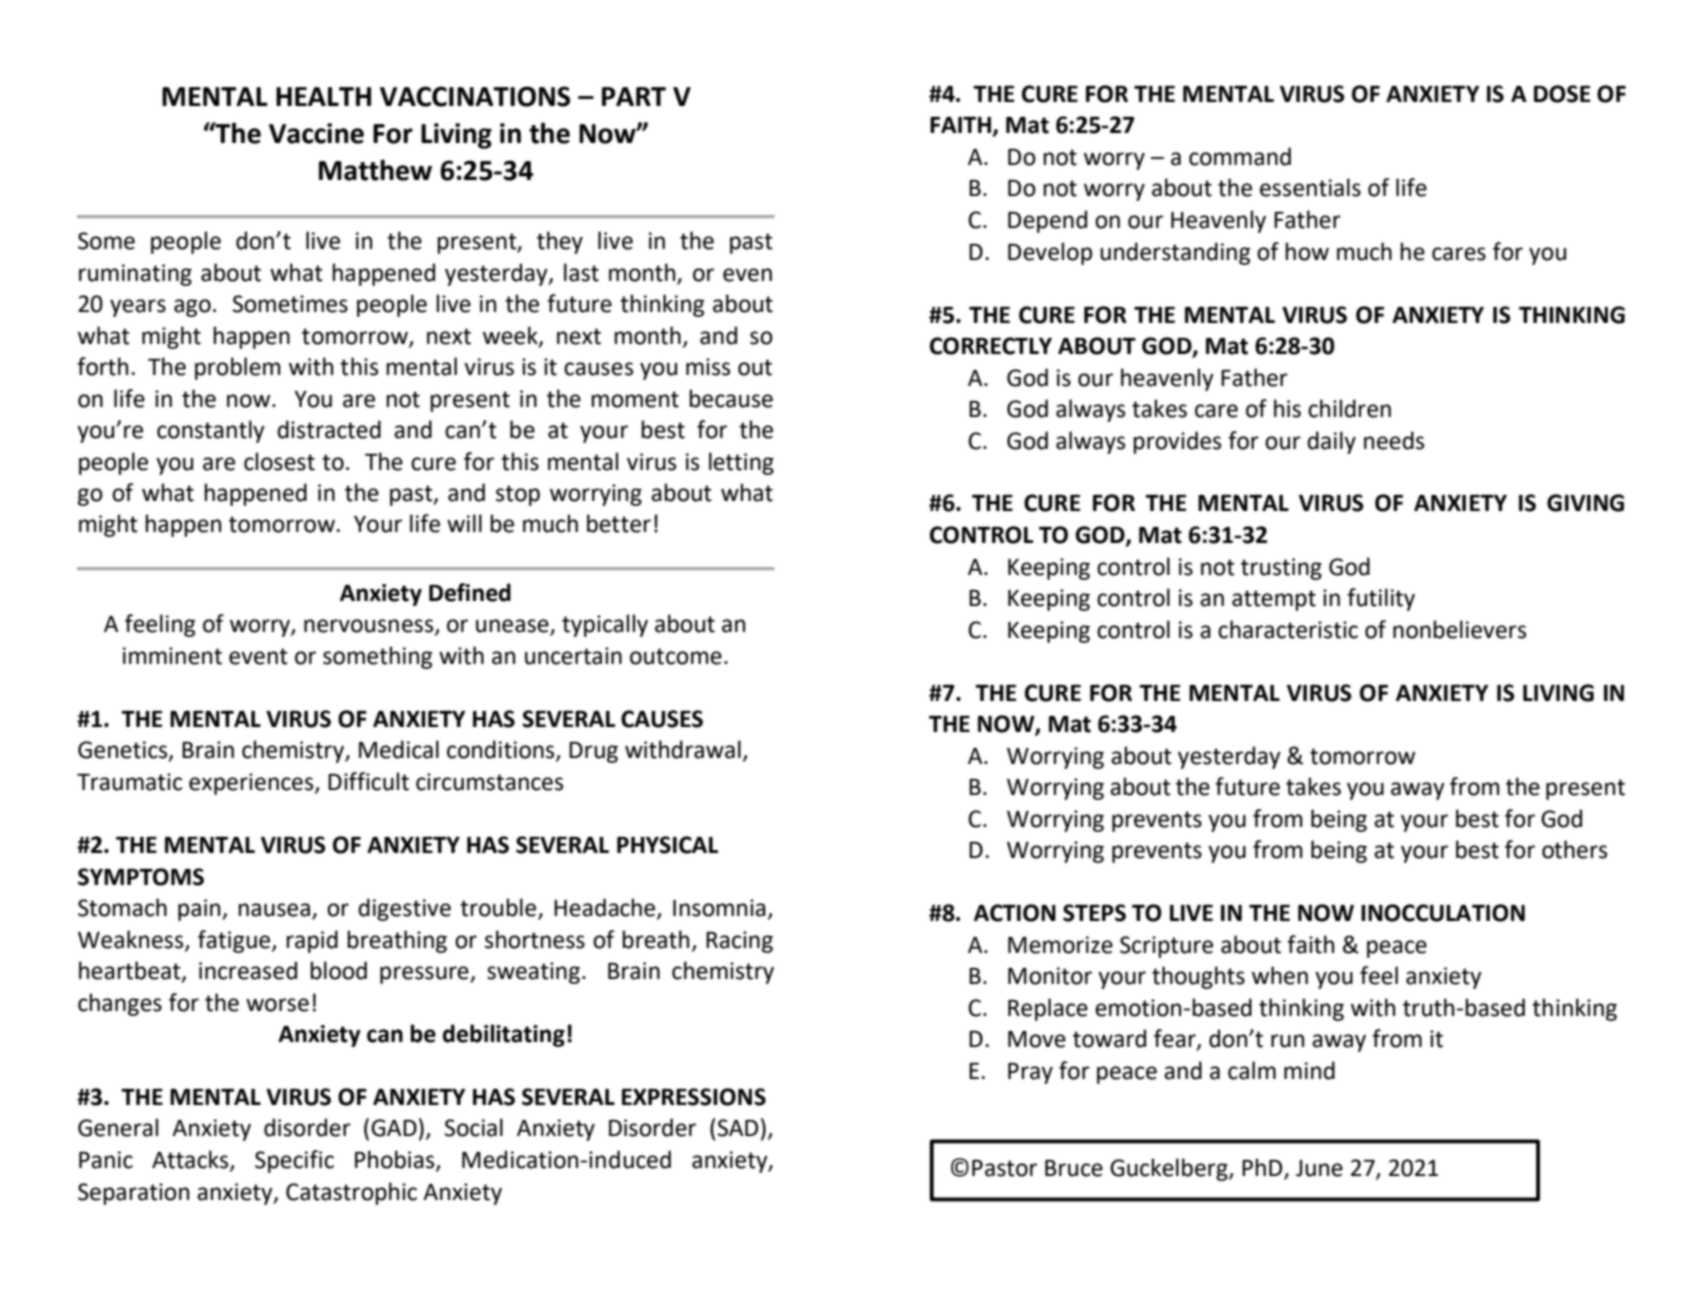 The height and width of the screenshot is (1316, 1703). What do you see at coordinates (1394, 440) in the screenshot?
I see `needs` at bounding box center [1394, 440].
